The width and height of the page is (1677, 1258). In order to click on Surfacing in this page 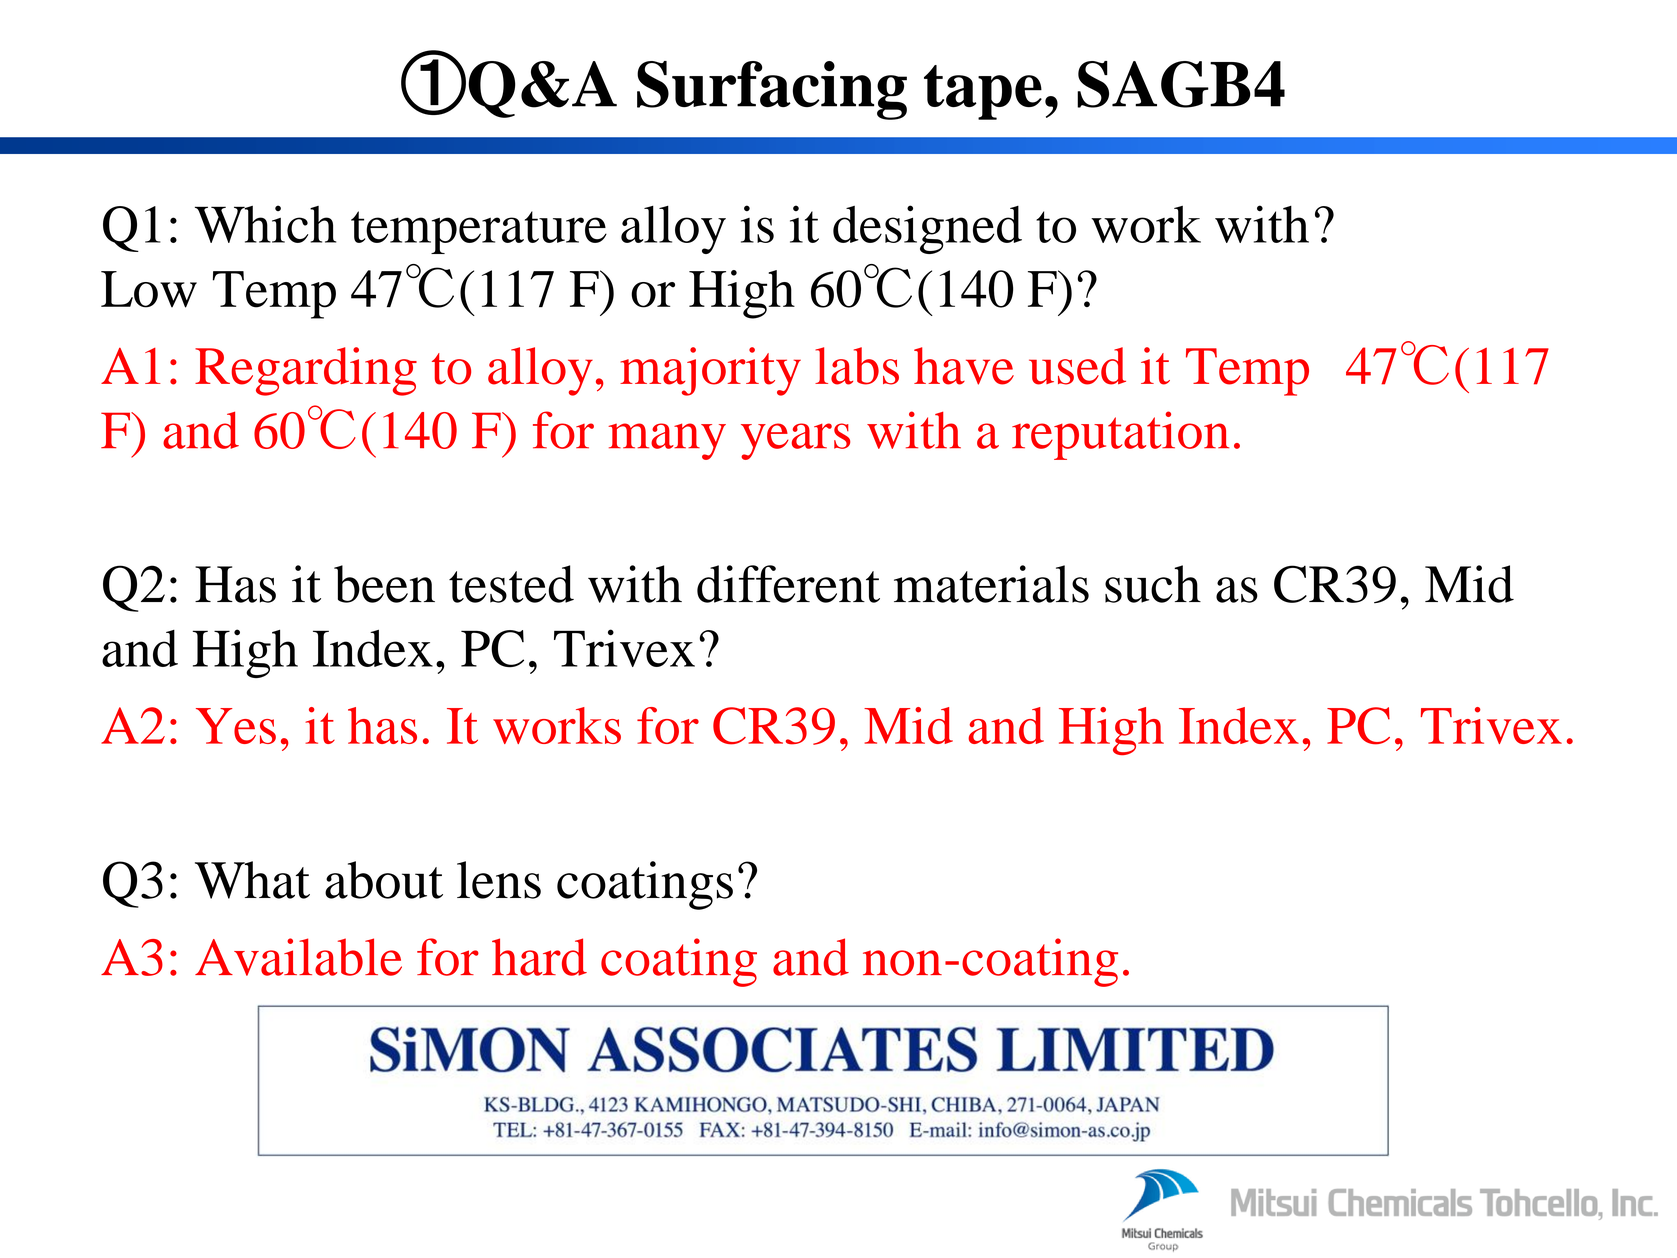, I will do `click(772, 90)`.
